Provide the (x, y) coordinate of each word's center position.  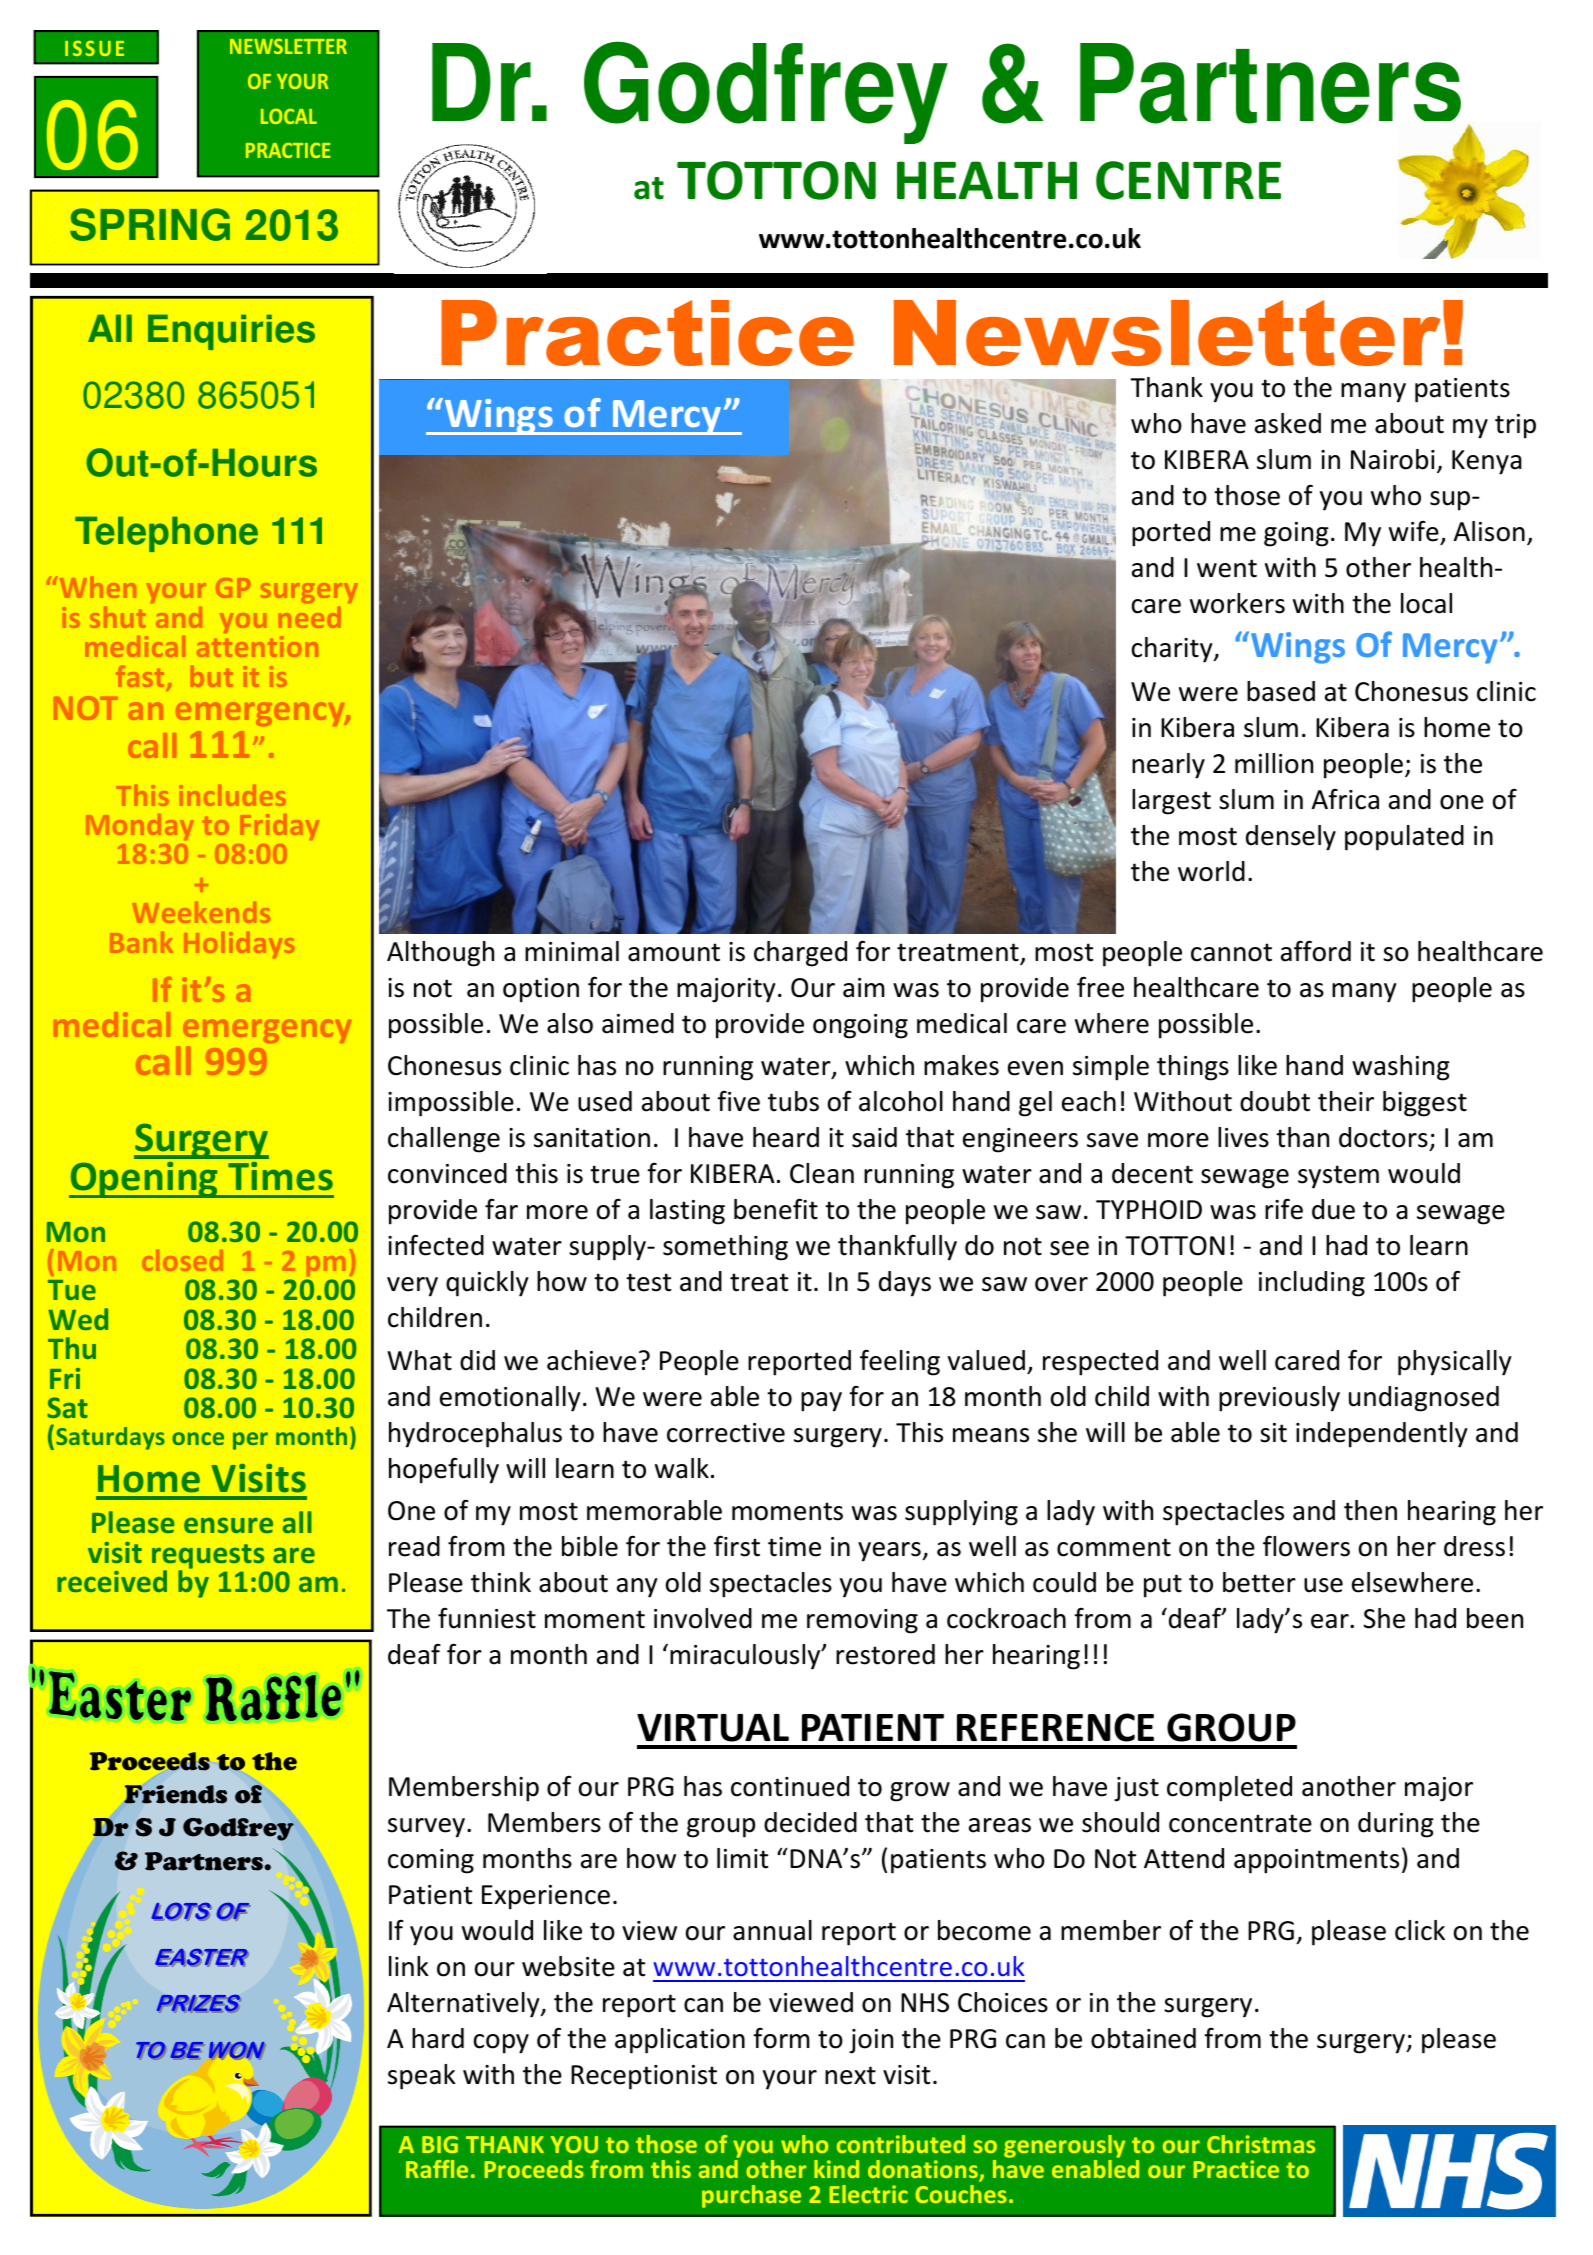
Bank (141, 942)
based (1281, 691)
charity (1173, 650)
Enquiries (231, 332)
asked (1288, 423)
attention (257, 646)
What (419, 1360)
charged (800, 954)
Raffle (437, 2169)
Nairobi (1393, 459)
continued (790, 1786)
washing (1401, 1068)
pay (821, 1402)
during (1396, 1825)
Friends (175, 1794)
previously (1279, 1399)
